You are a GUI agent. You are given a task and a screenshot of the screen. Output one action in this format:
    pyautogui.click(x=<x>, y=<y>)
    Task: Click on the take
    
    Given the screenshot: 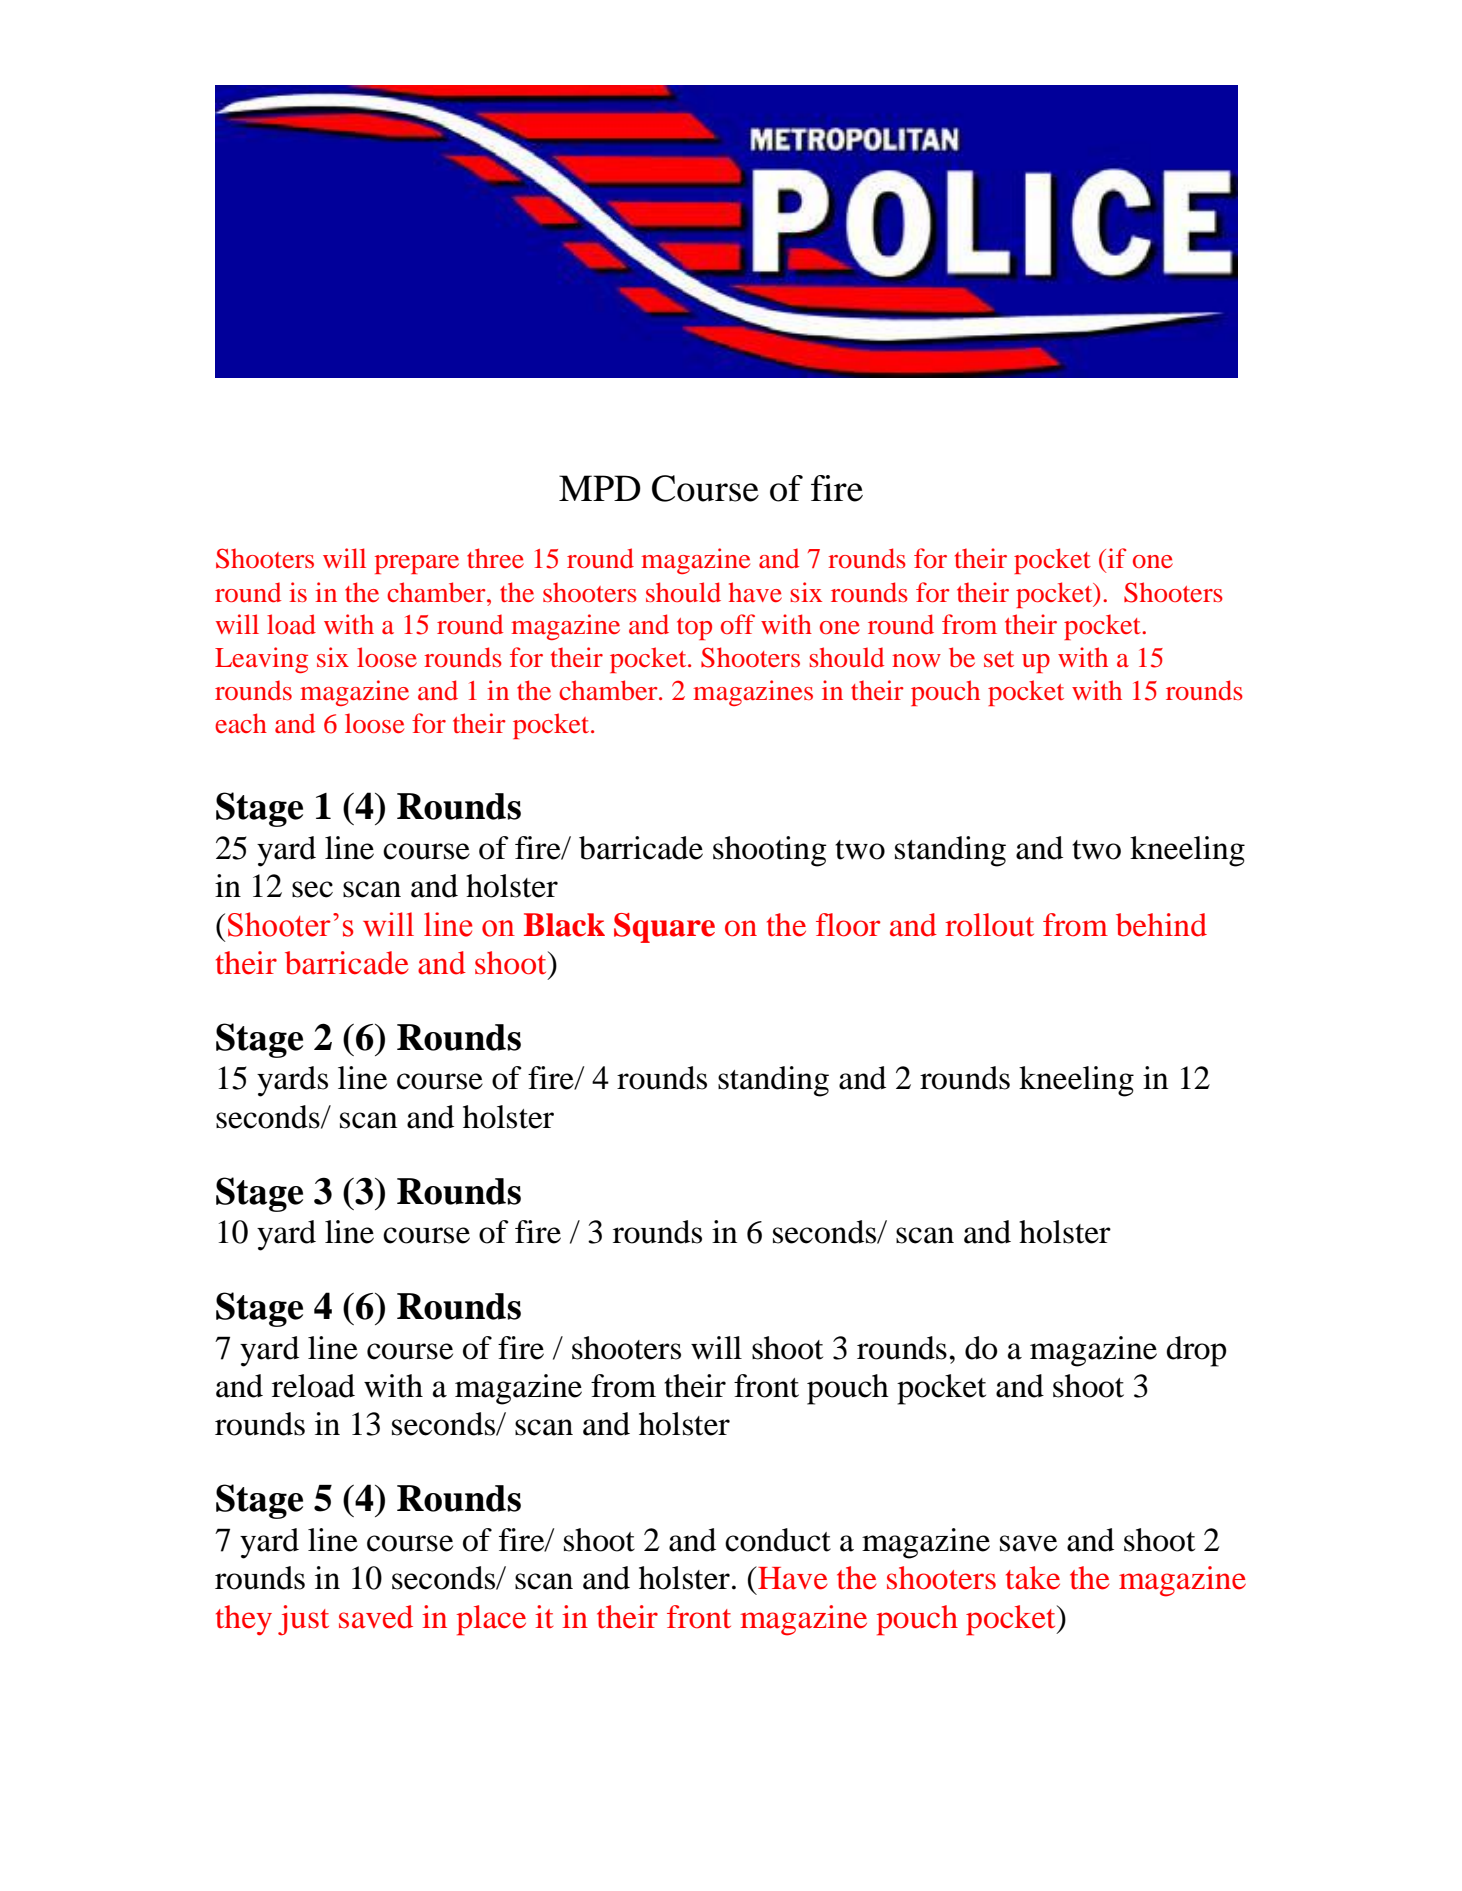 What is the action you would take?
    pyautogui.click(x=1033, y=1578)
